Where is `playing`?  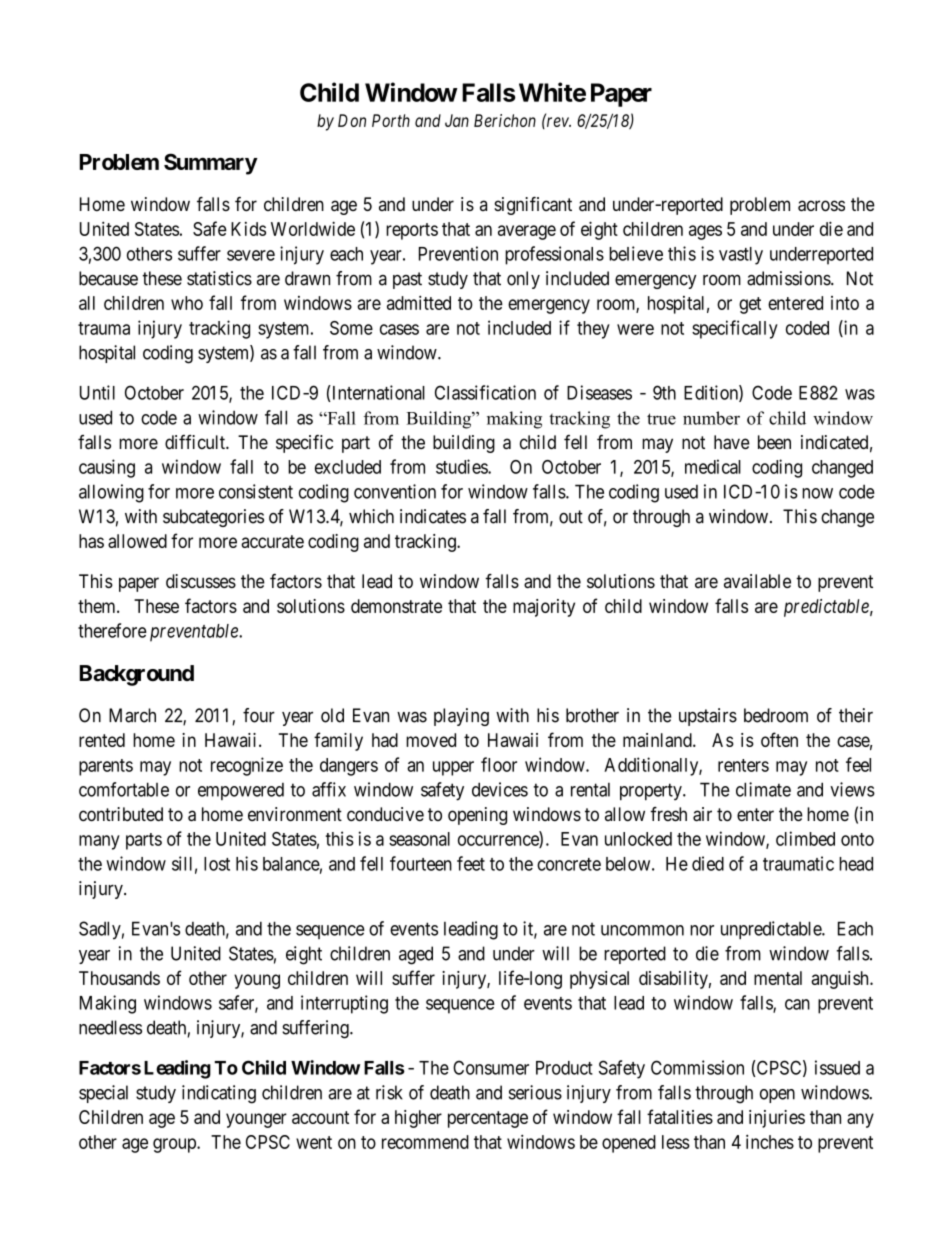 playing is located at coordinates (461, 717).
